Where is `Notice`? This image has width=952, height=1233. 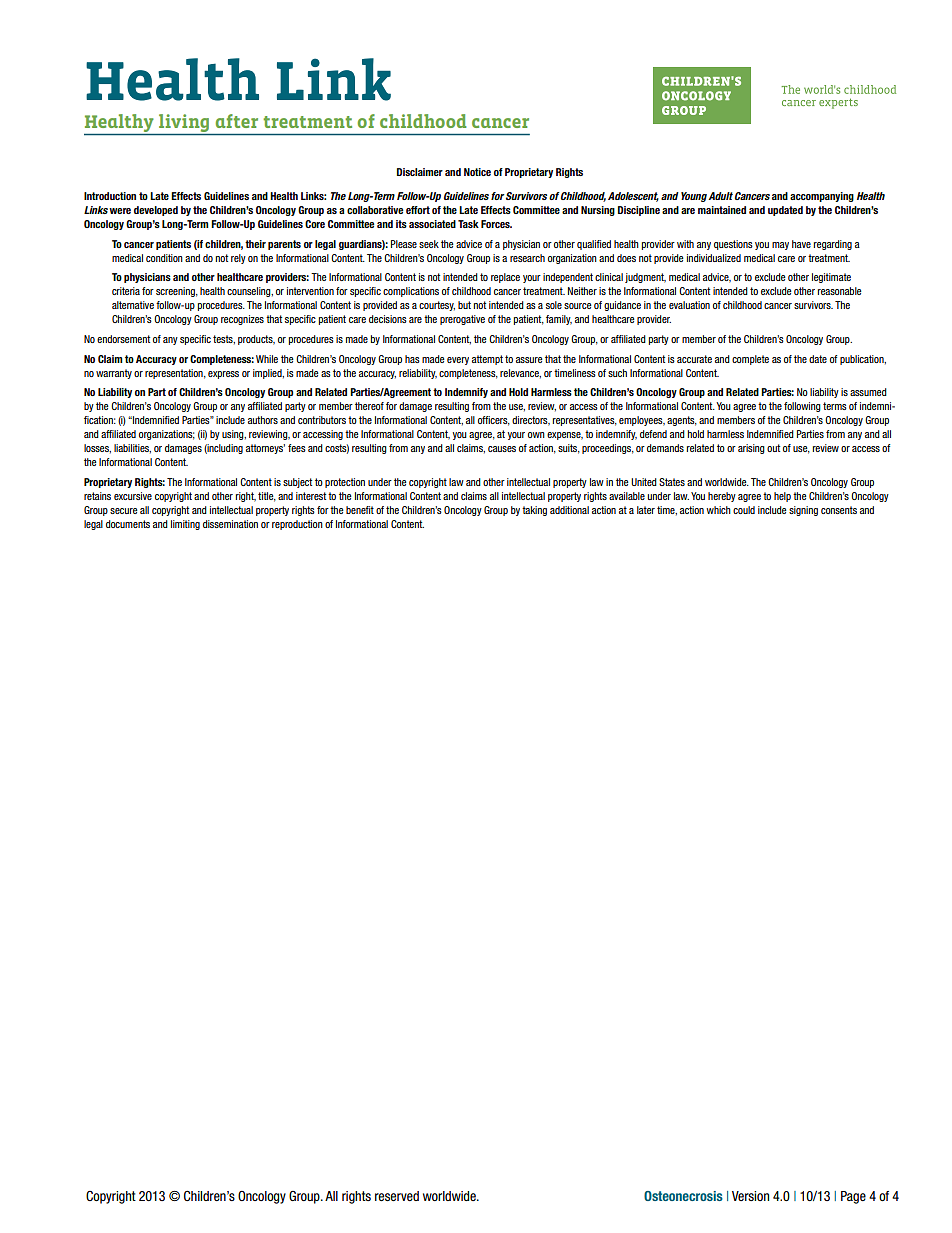 Notice is located at coordinates (477, 172).
